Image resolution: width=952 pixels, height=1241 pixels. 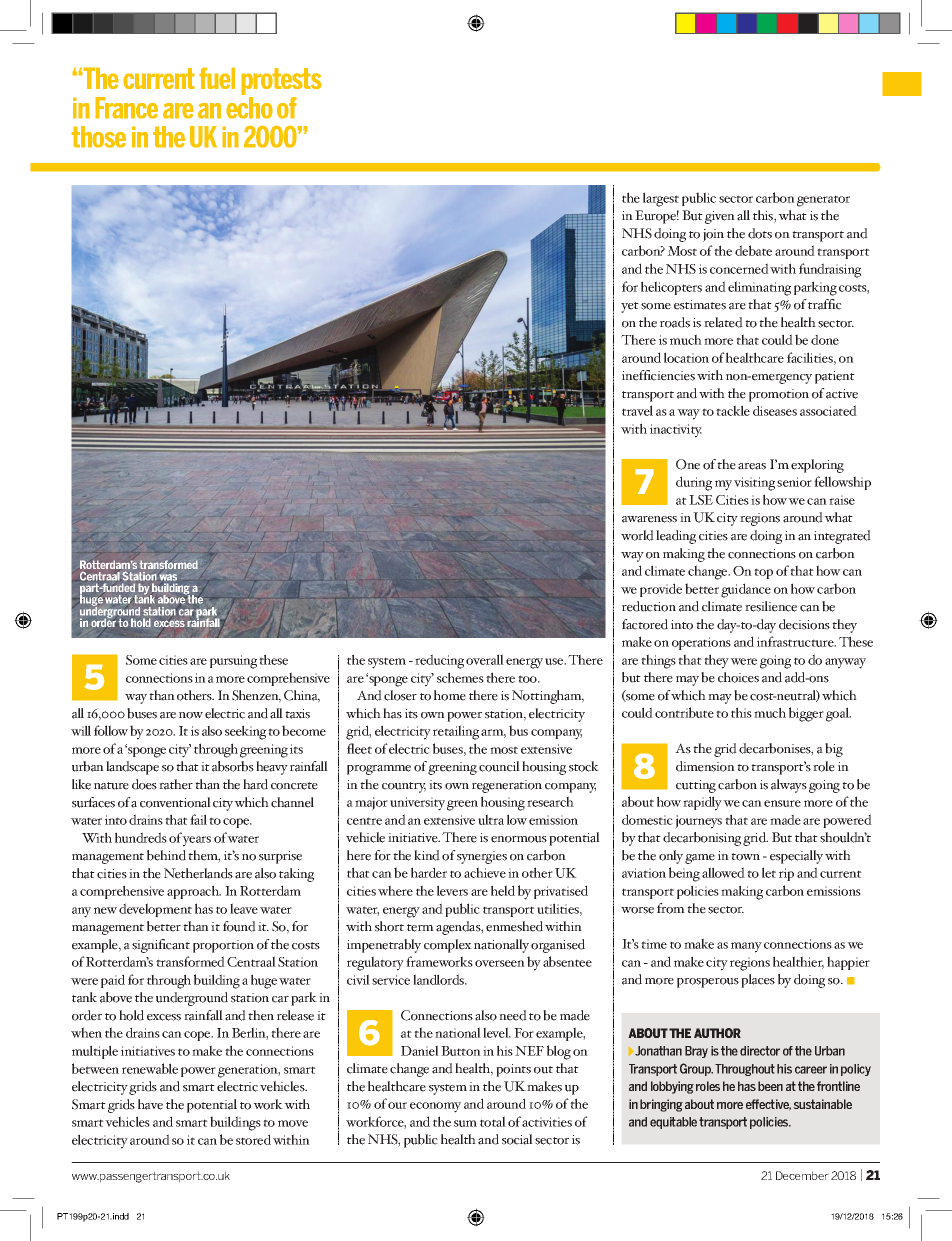 What do you see at coordinates (194, 892) in the image?
I see `approach` at bounding box center [194, 892].
